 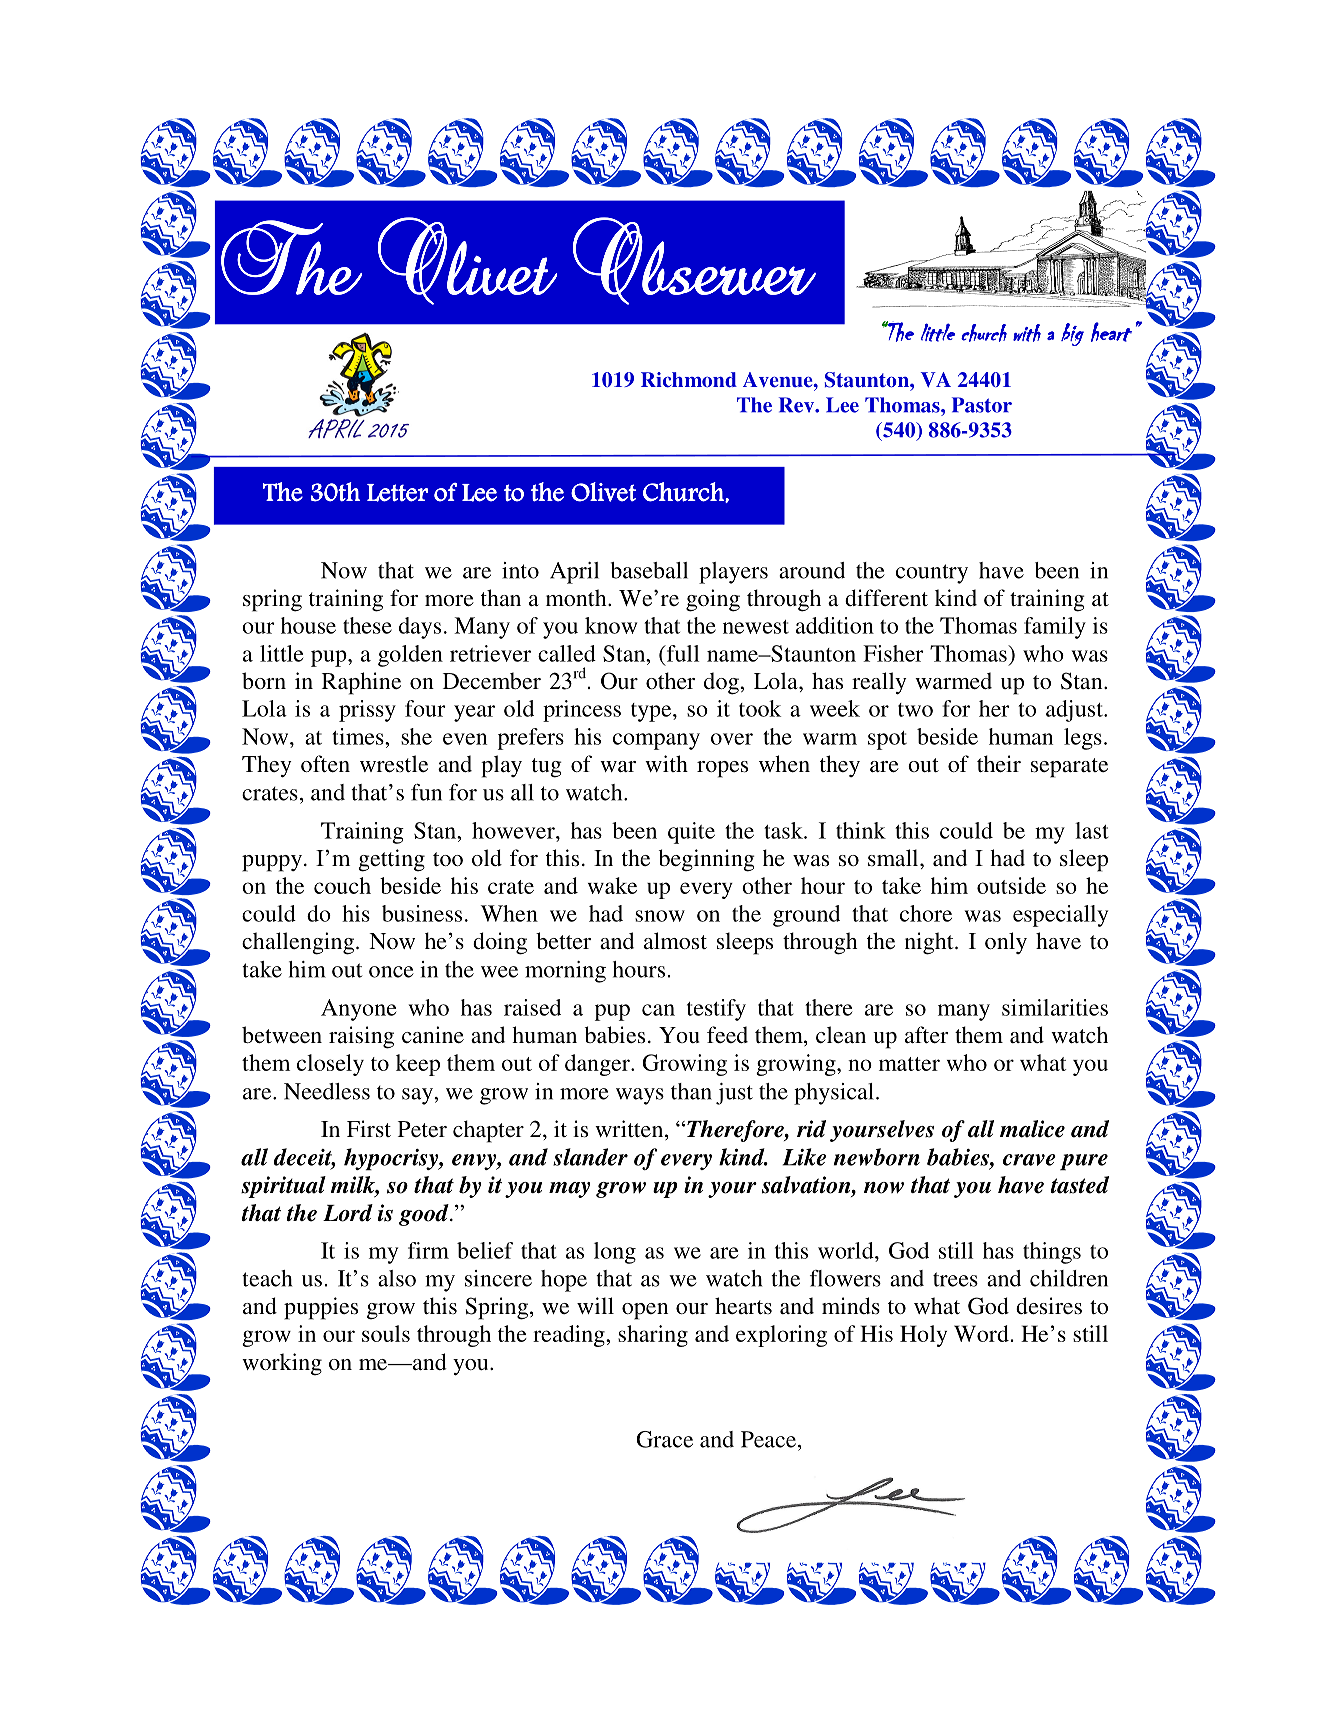 I want to click on getting, so click(x=391, y=860).
